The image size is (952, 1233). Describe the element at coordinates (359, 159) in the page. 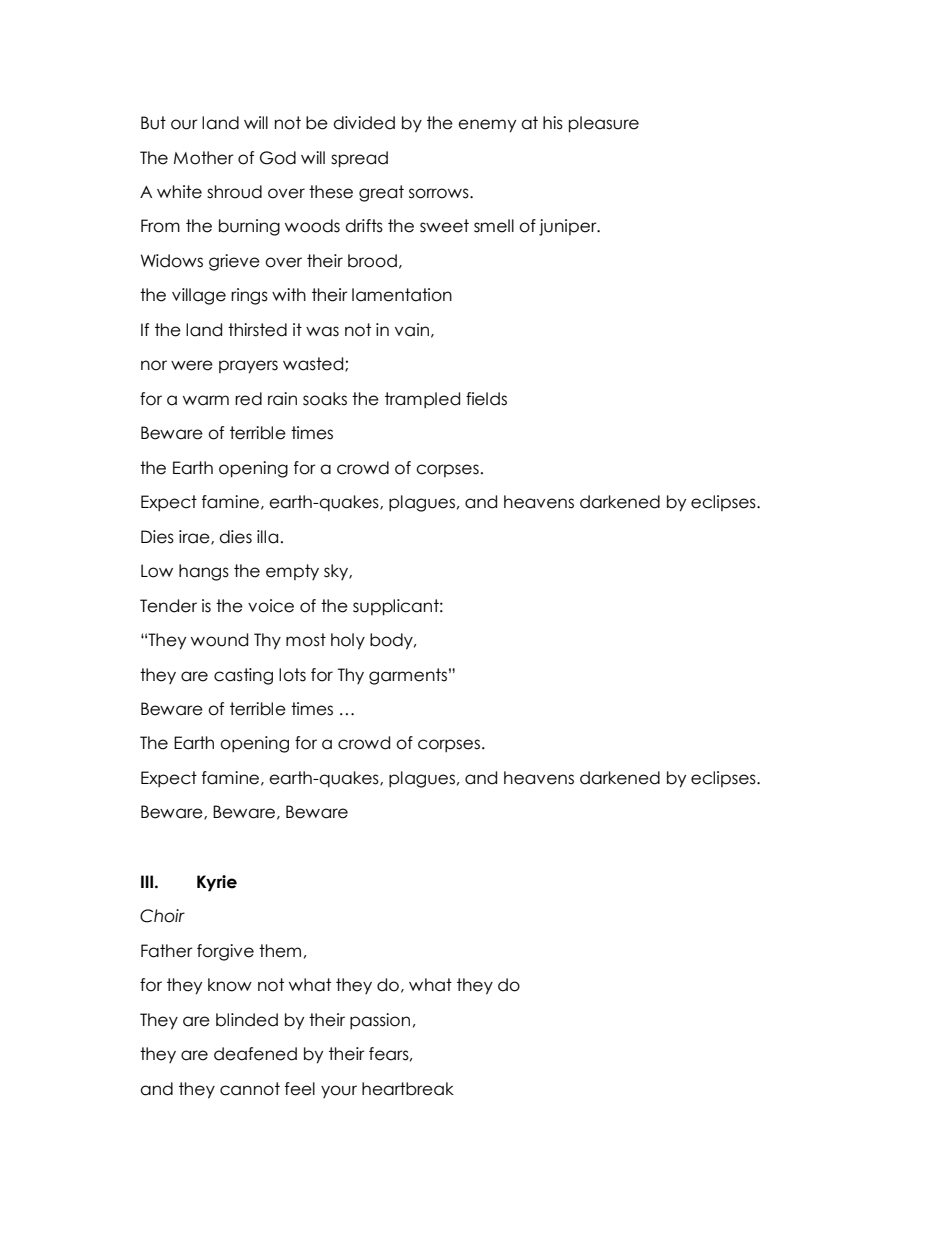

I see `spread` at that location.
